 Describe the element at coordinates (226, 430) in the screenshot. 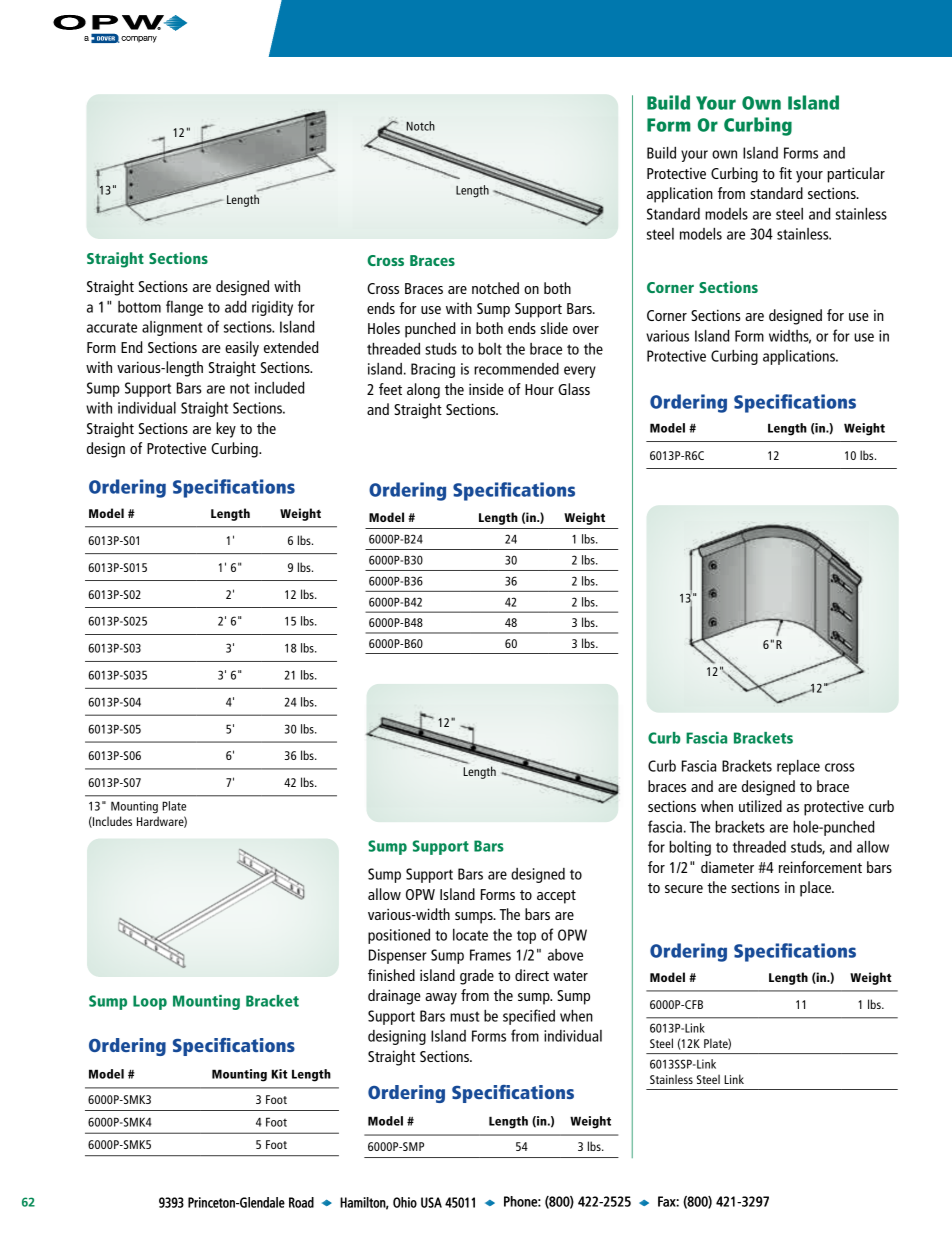

I see `key` at that location.
